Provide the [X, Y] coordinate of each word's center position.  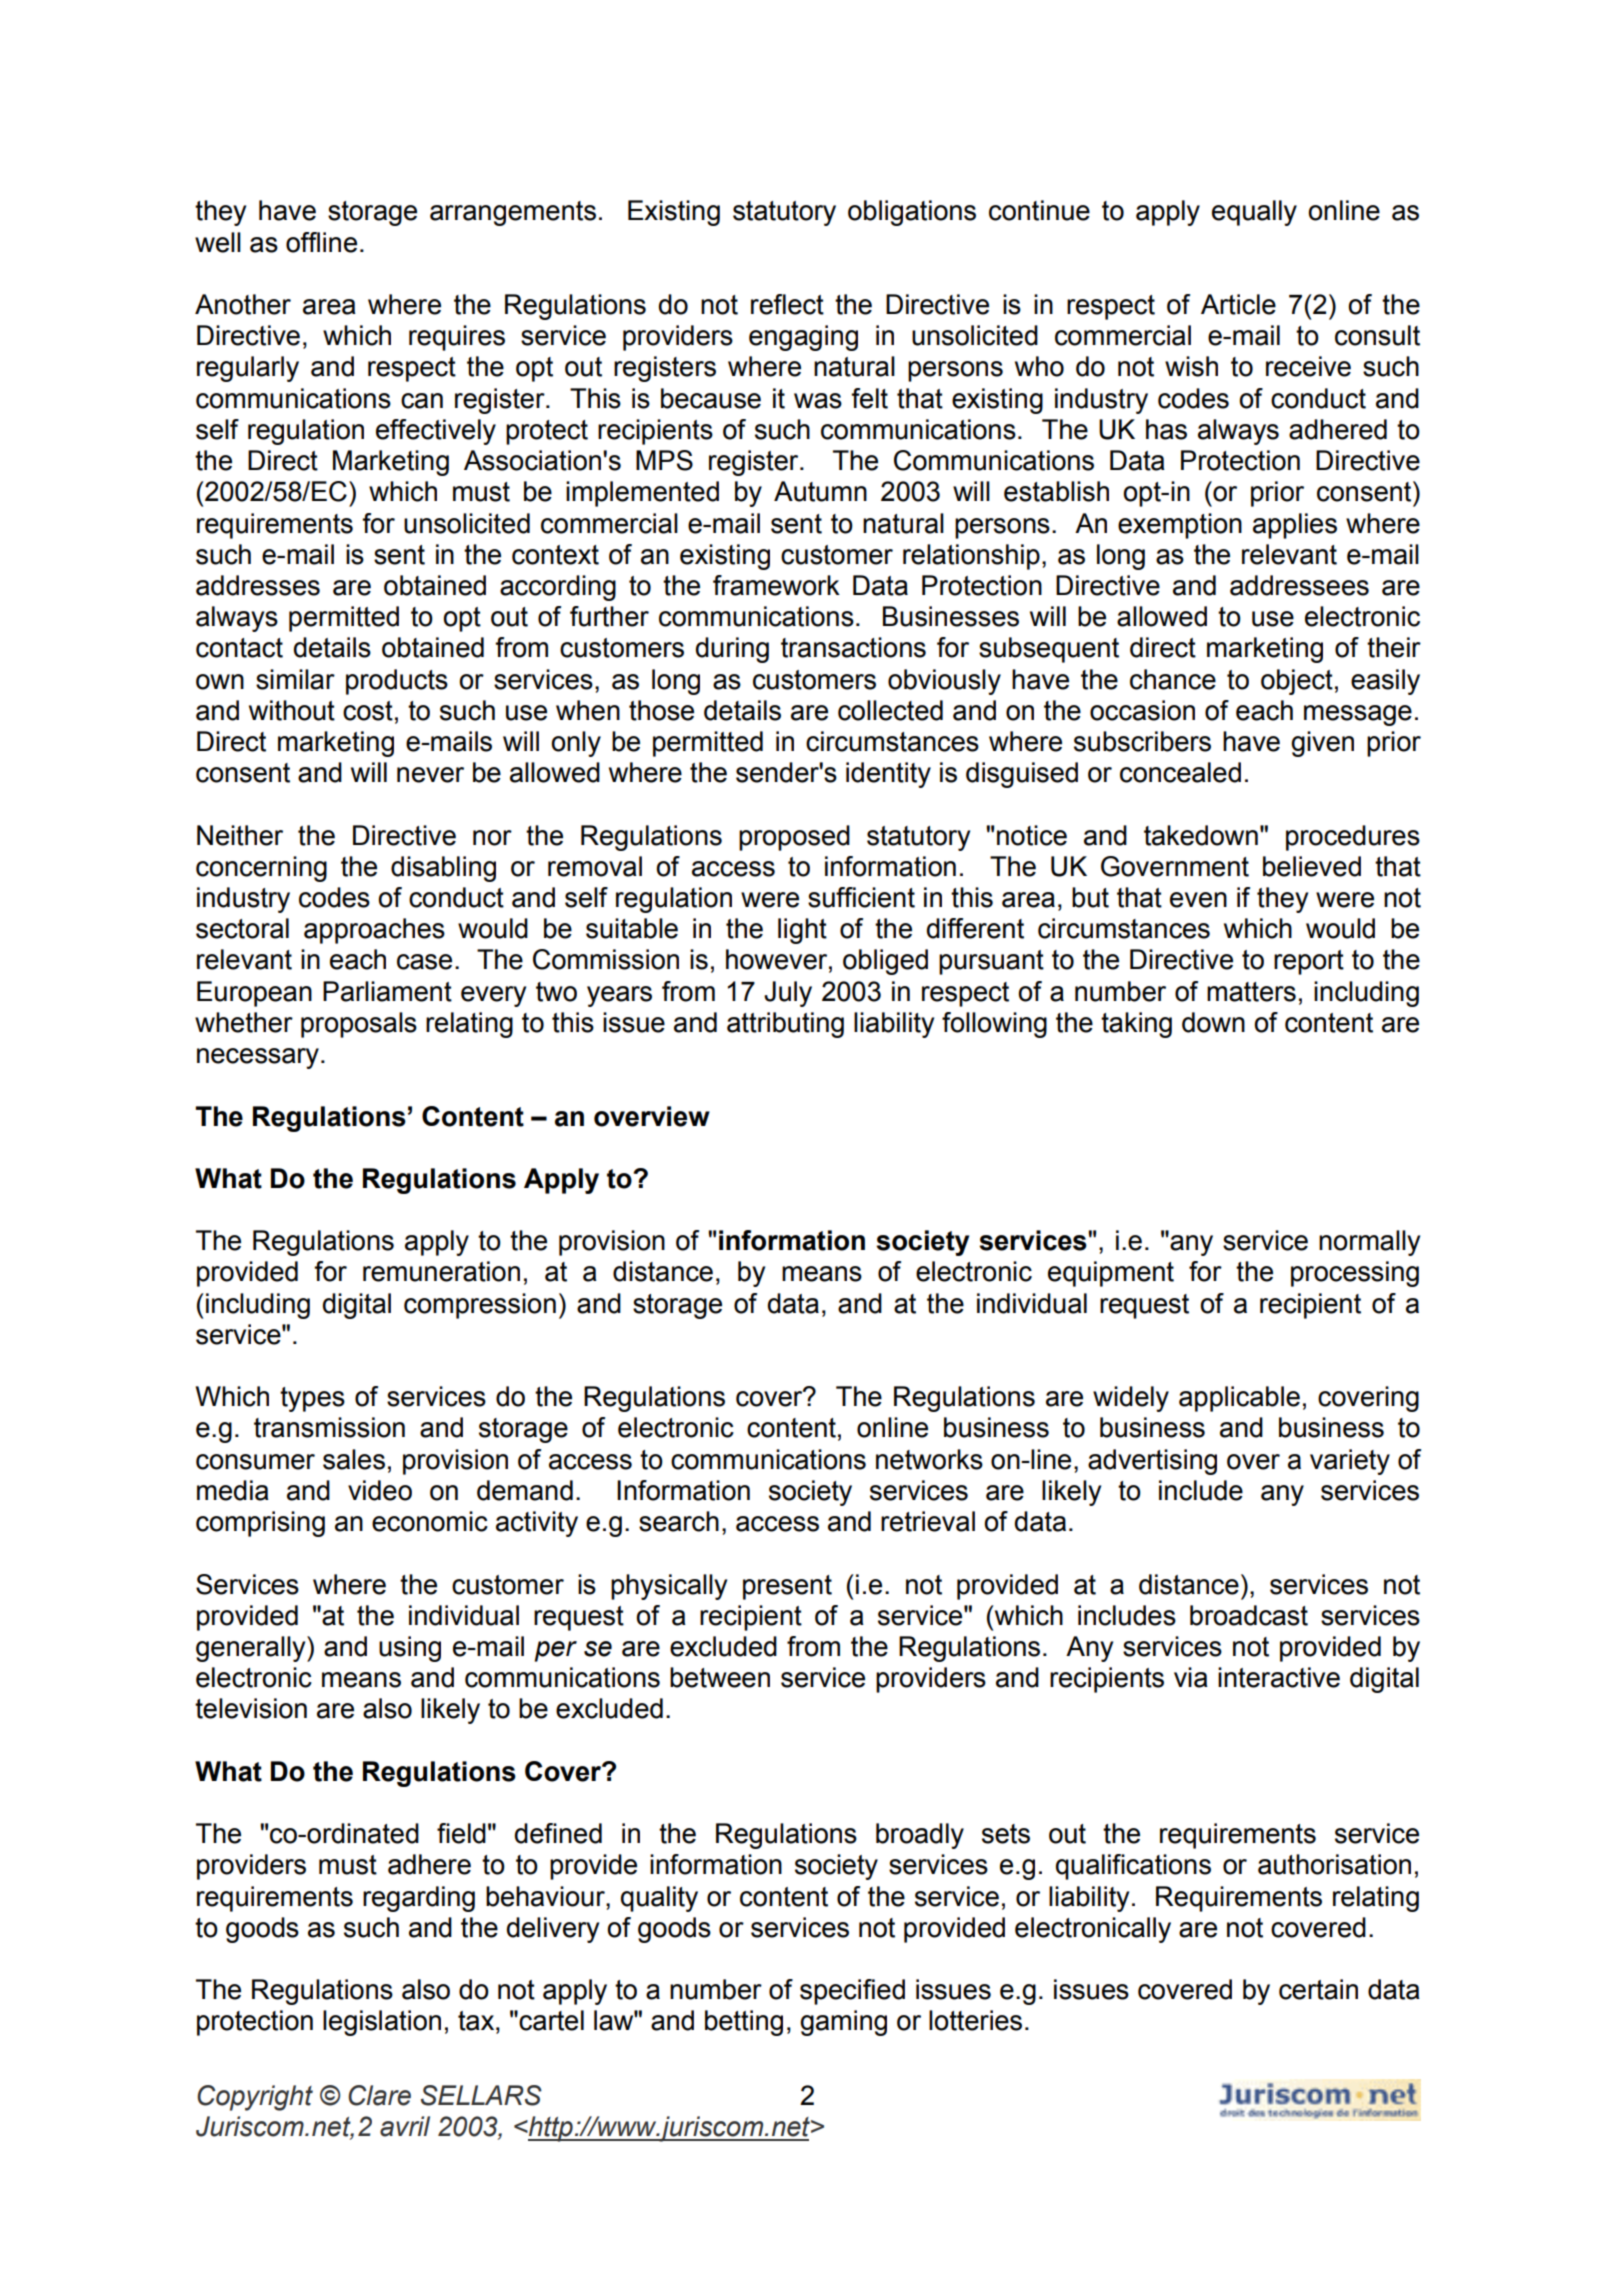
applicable [1239, 1399]
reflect [787, 304]
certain [1318, 1989]
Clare [379, 2095]
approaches [374, 931]
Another [243, 304]
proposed [794, 838]
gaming [843, 2023]
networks [929, 1459]
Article [1238, 304]
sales [354, 1459]
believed [1312, 866]
